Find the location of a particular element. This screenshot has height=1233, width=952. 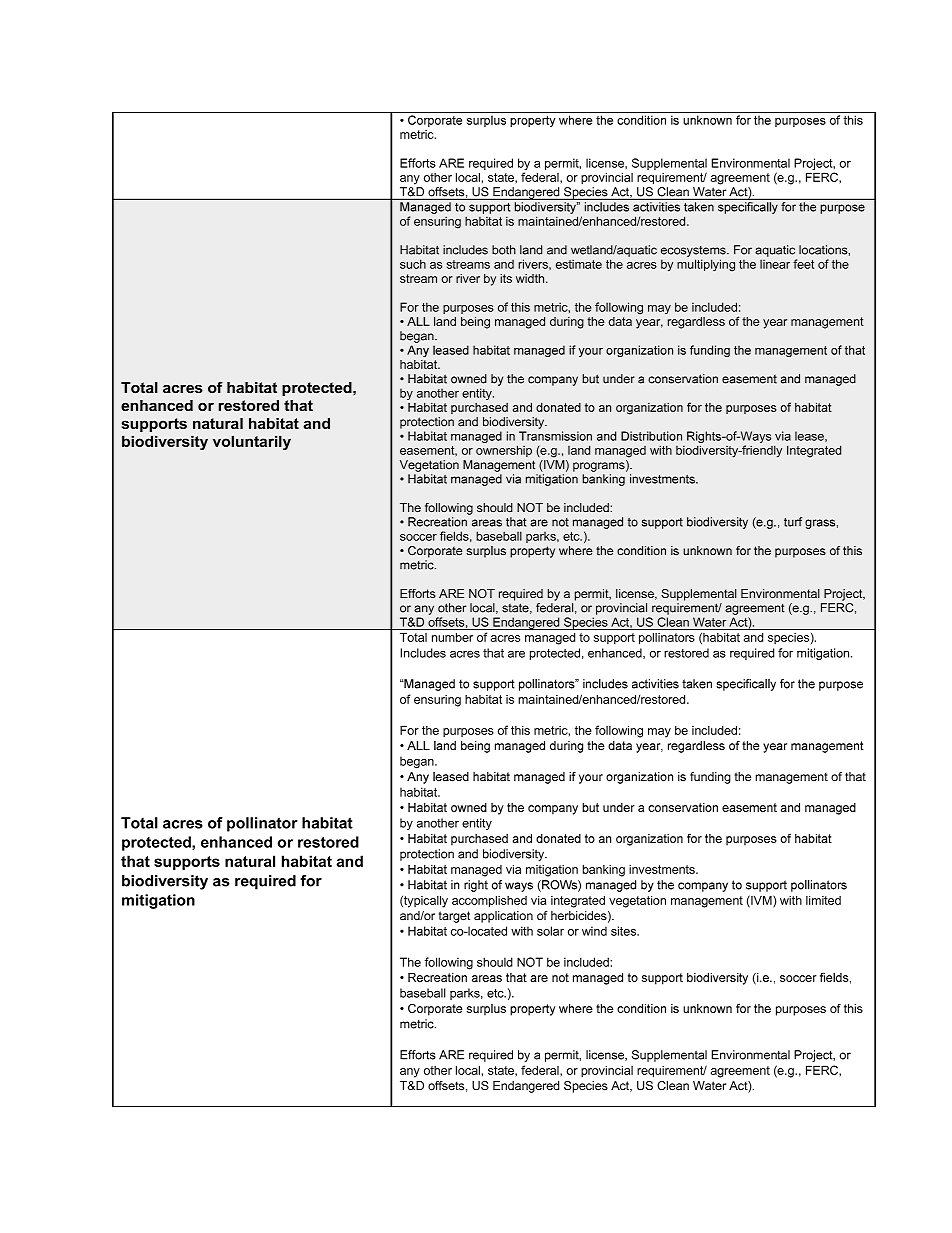

number is located at coordinates (452, 637).
